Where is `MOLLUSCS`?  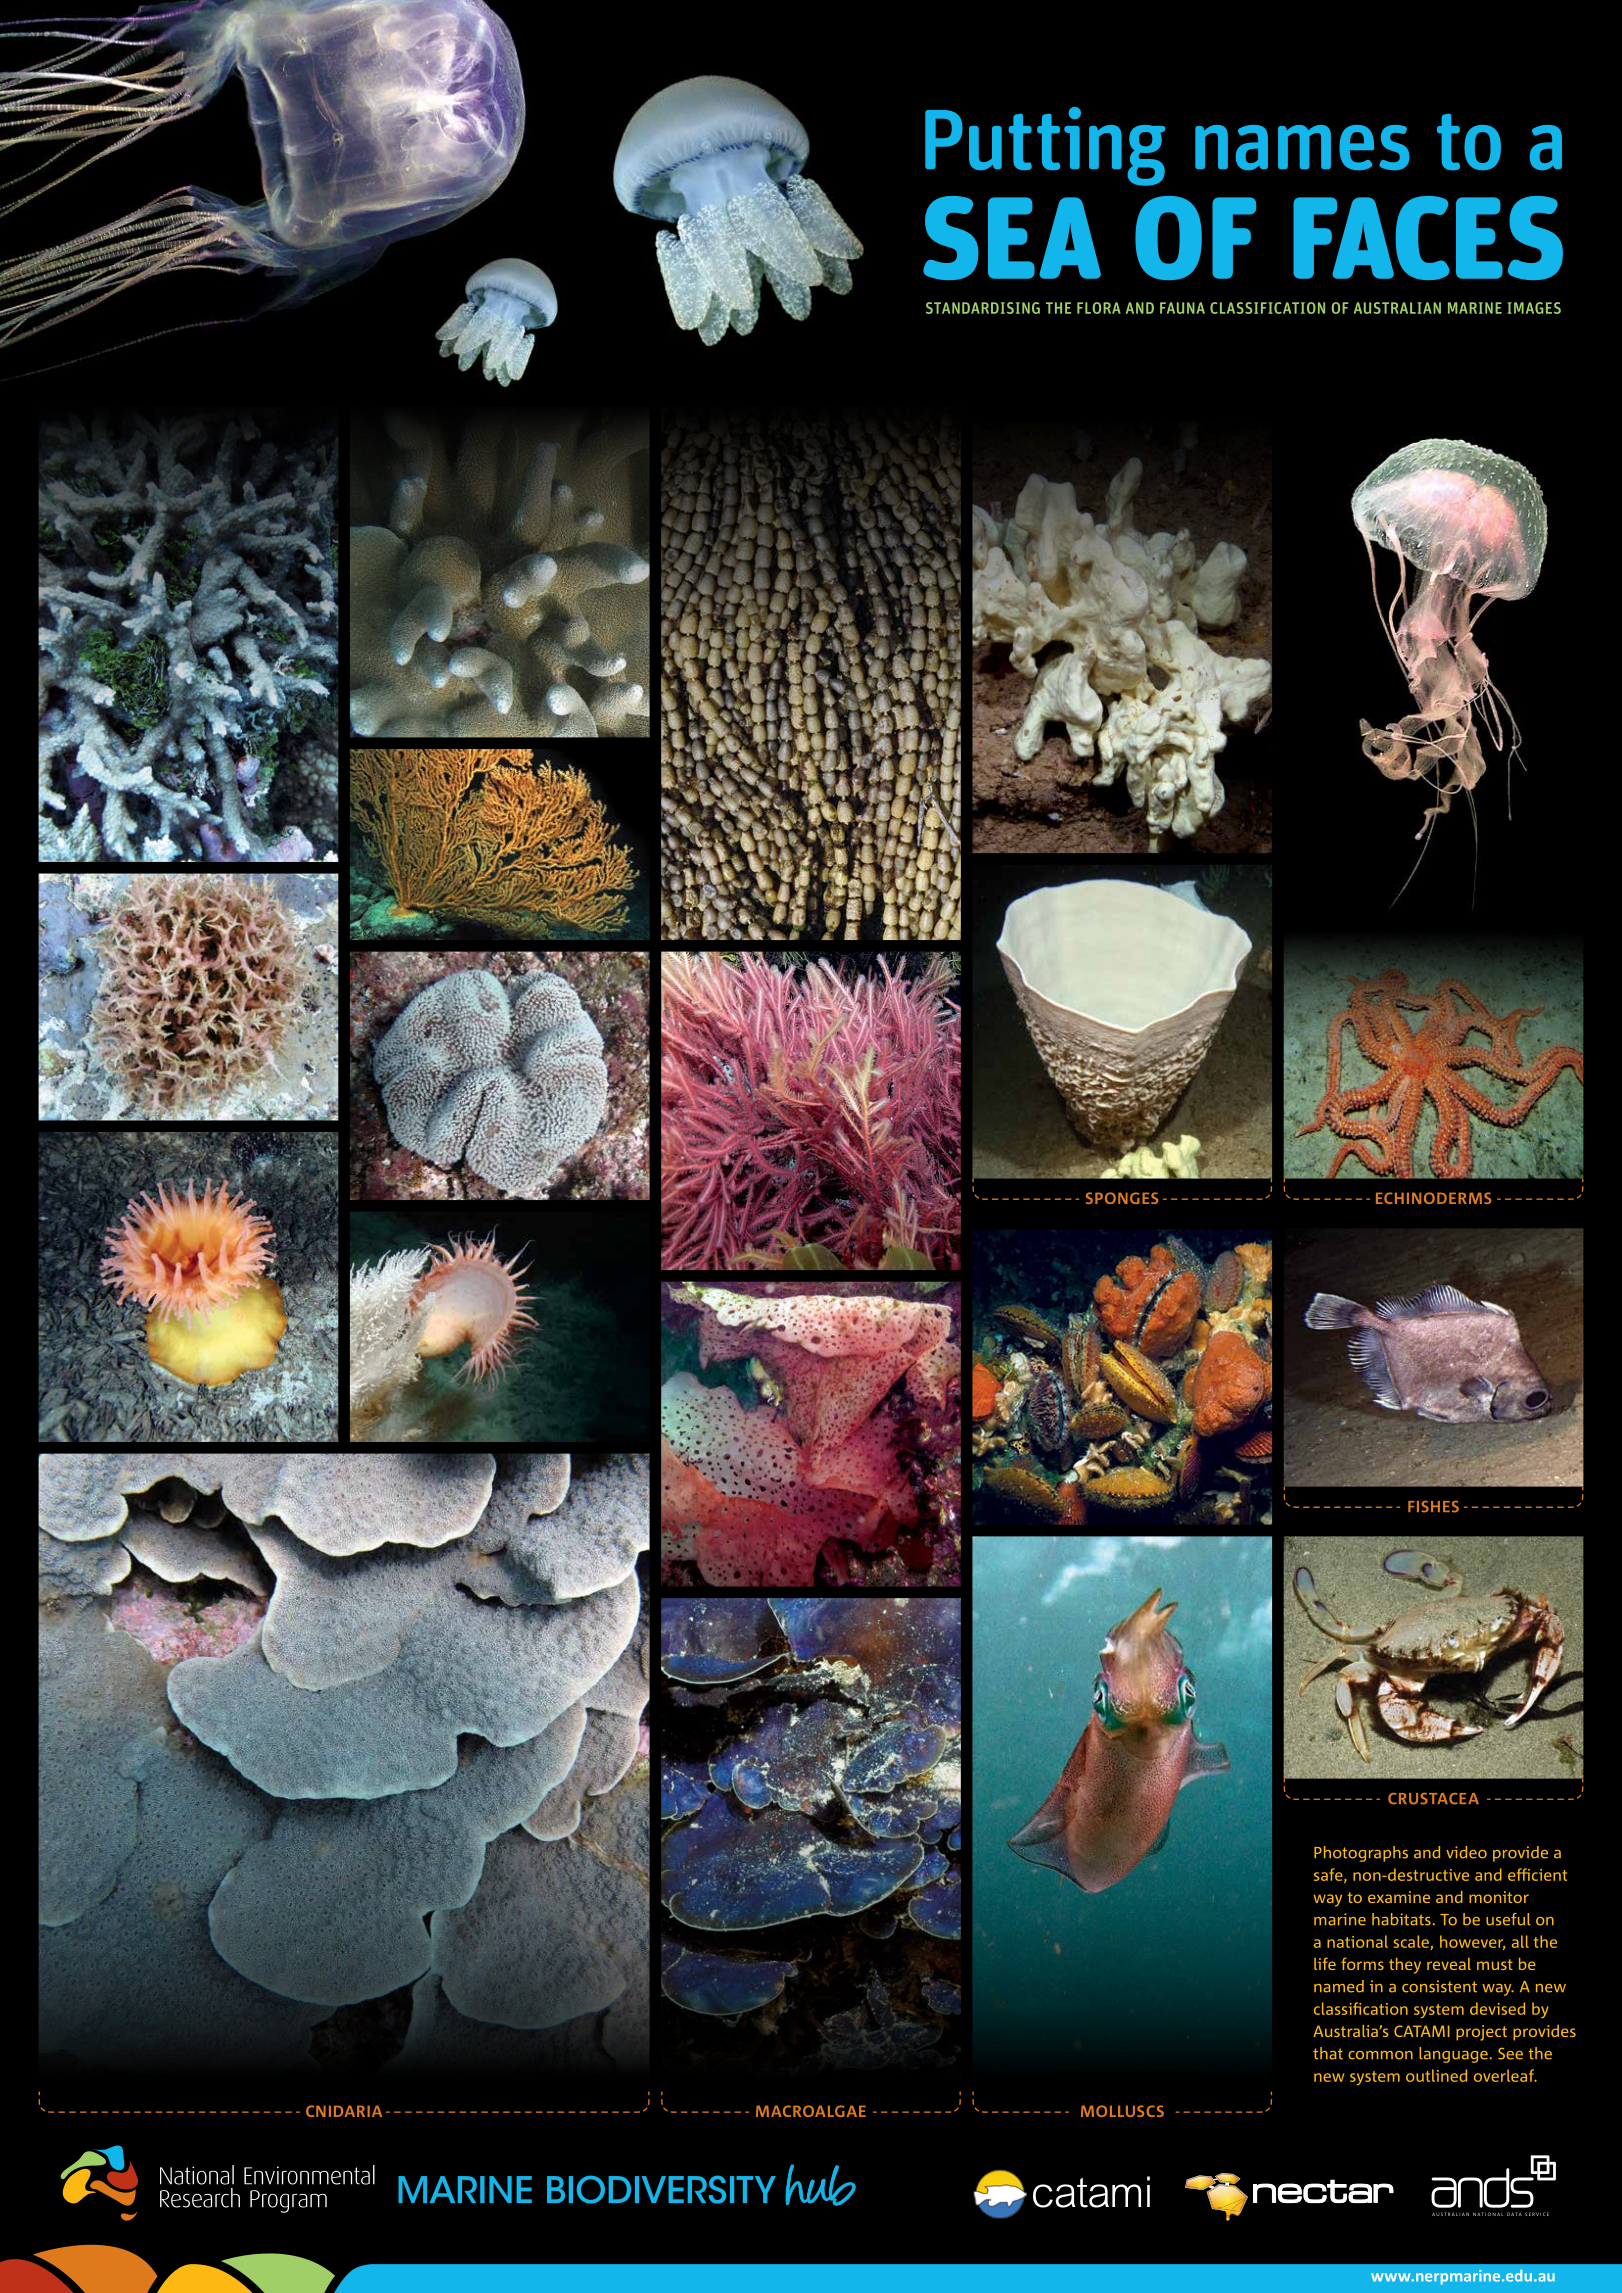 MOLLUSCS is located at coordinates (1122, 2111).
